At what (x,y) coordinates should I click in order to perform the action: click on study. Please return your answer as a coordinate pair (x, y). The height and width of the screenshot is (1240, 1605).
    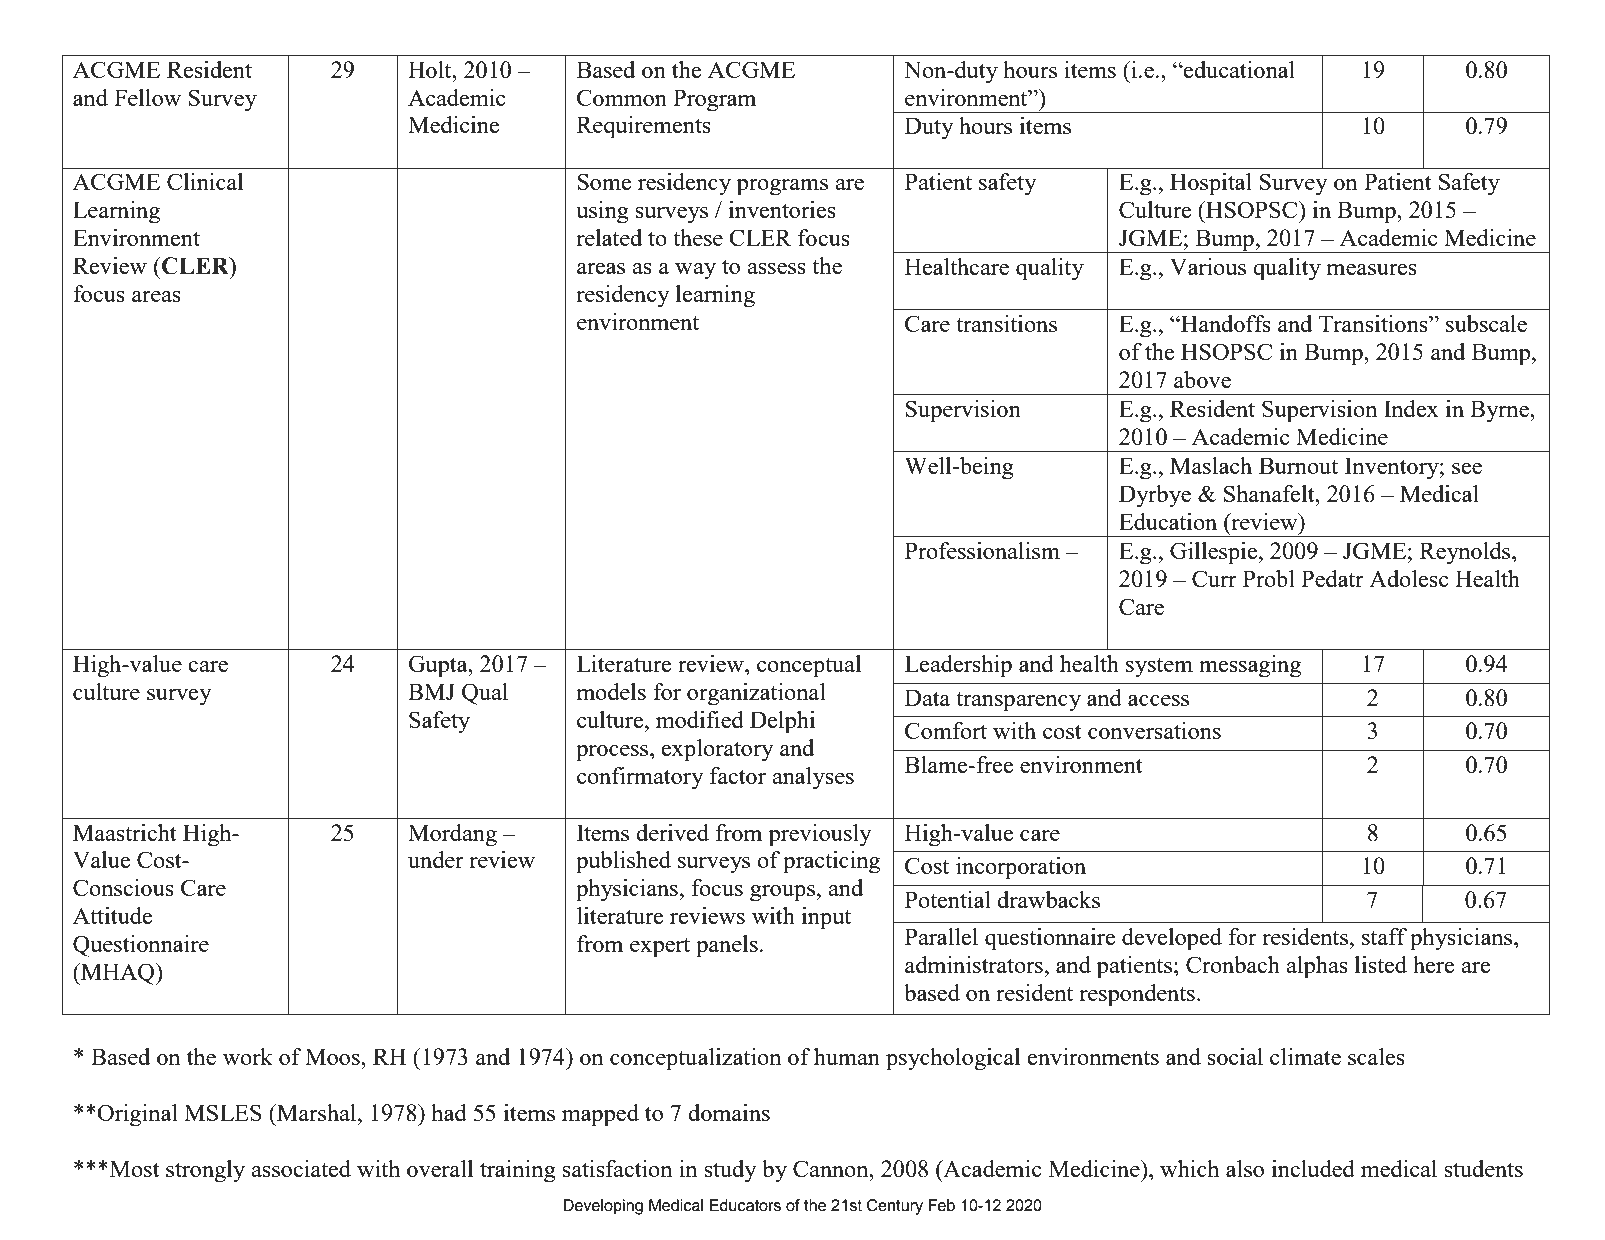
    Looking at the image, I should click on (730, 1171).
